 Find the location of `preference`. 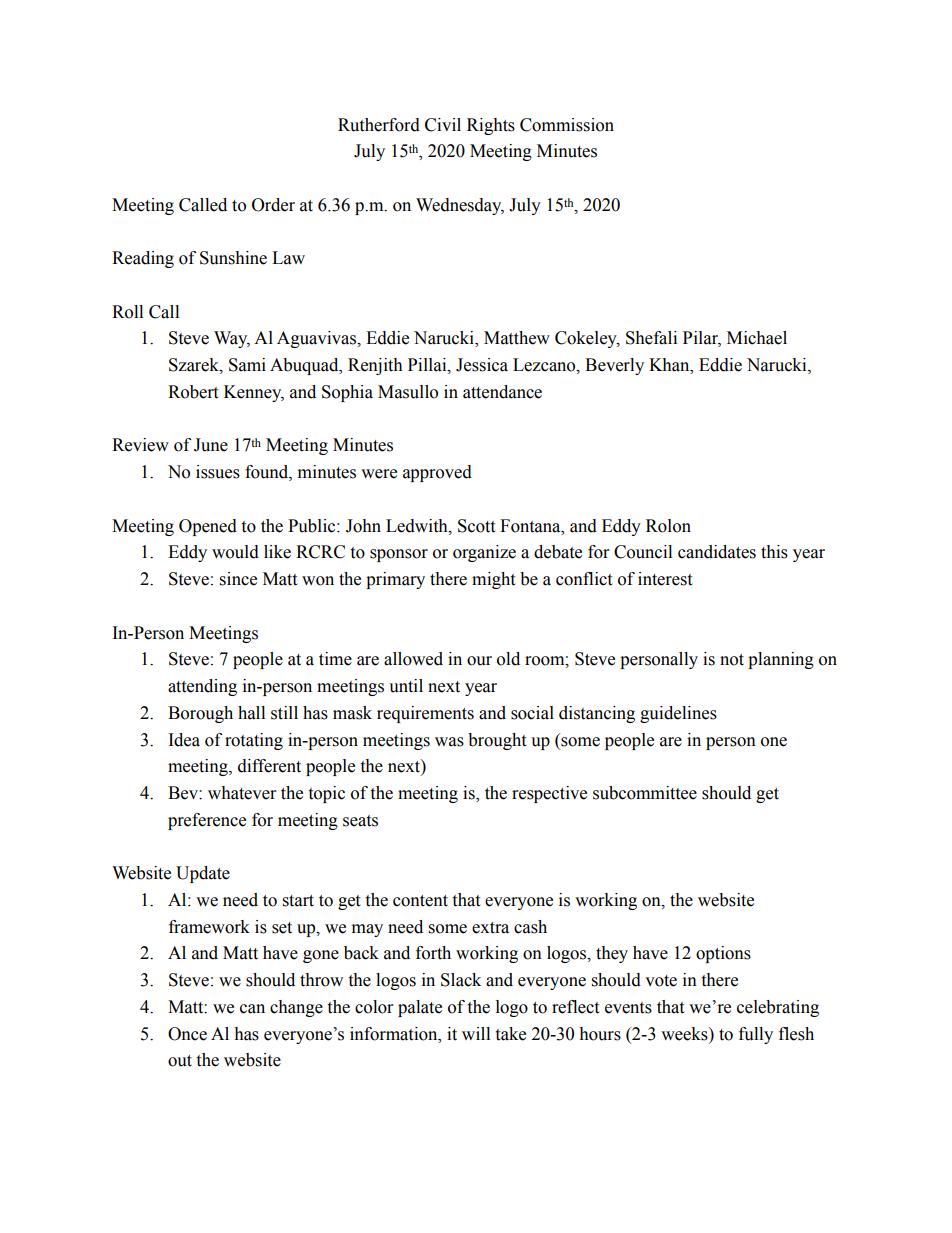

preference is located at coordinates (207, 821).
